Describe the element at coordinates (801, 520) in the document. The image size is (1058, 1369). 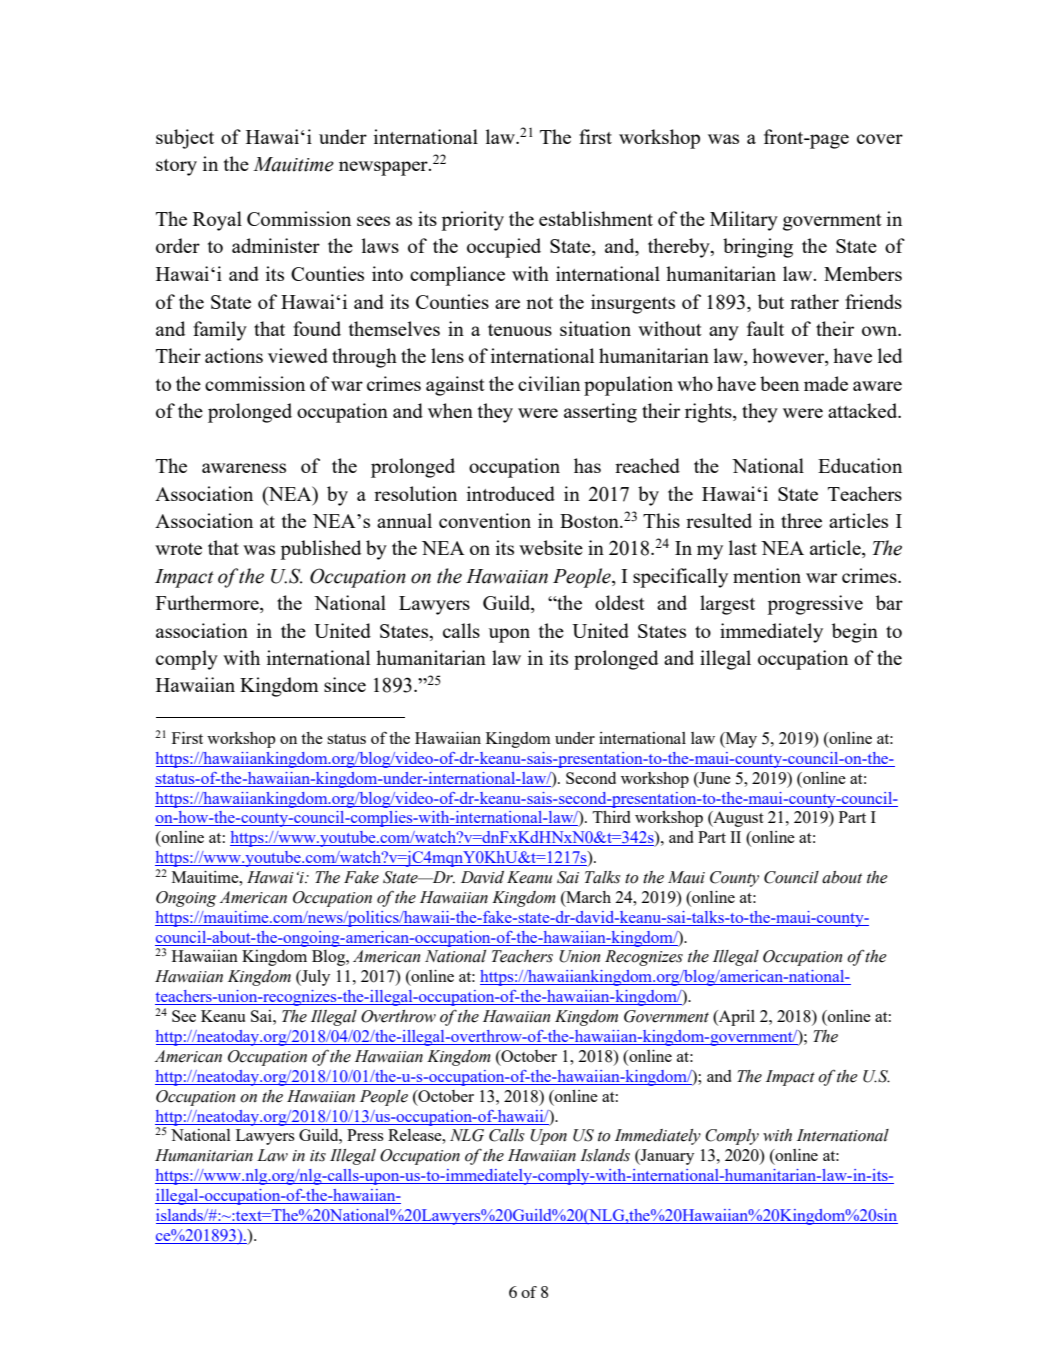
I see `three` at that location.
